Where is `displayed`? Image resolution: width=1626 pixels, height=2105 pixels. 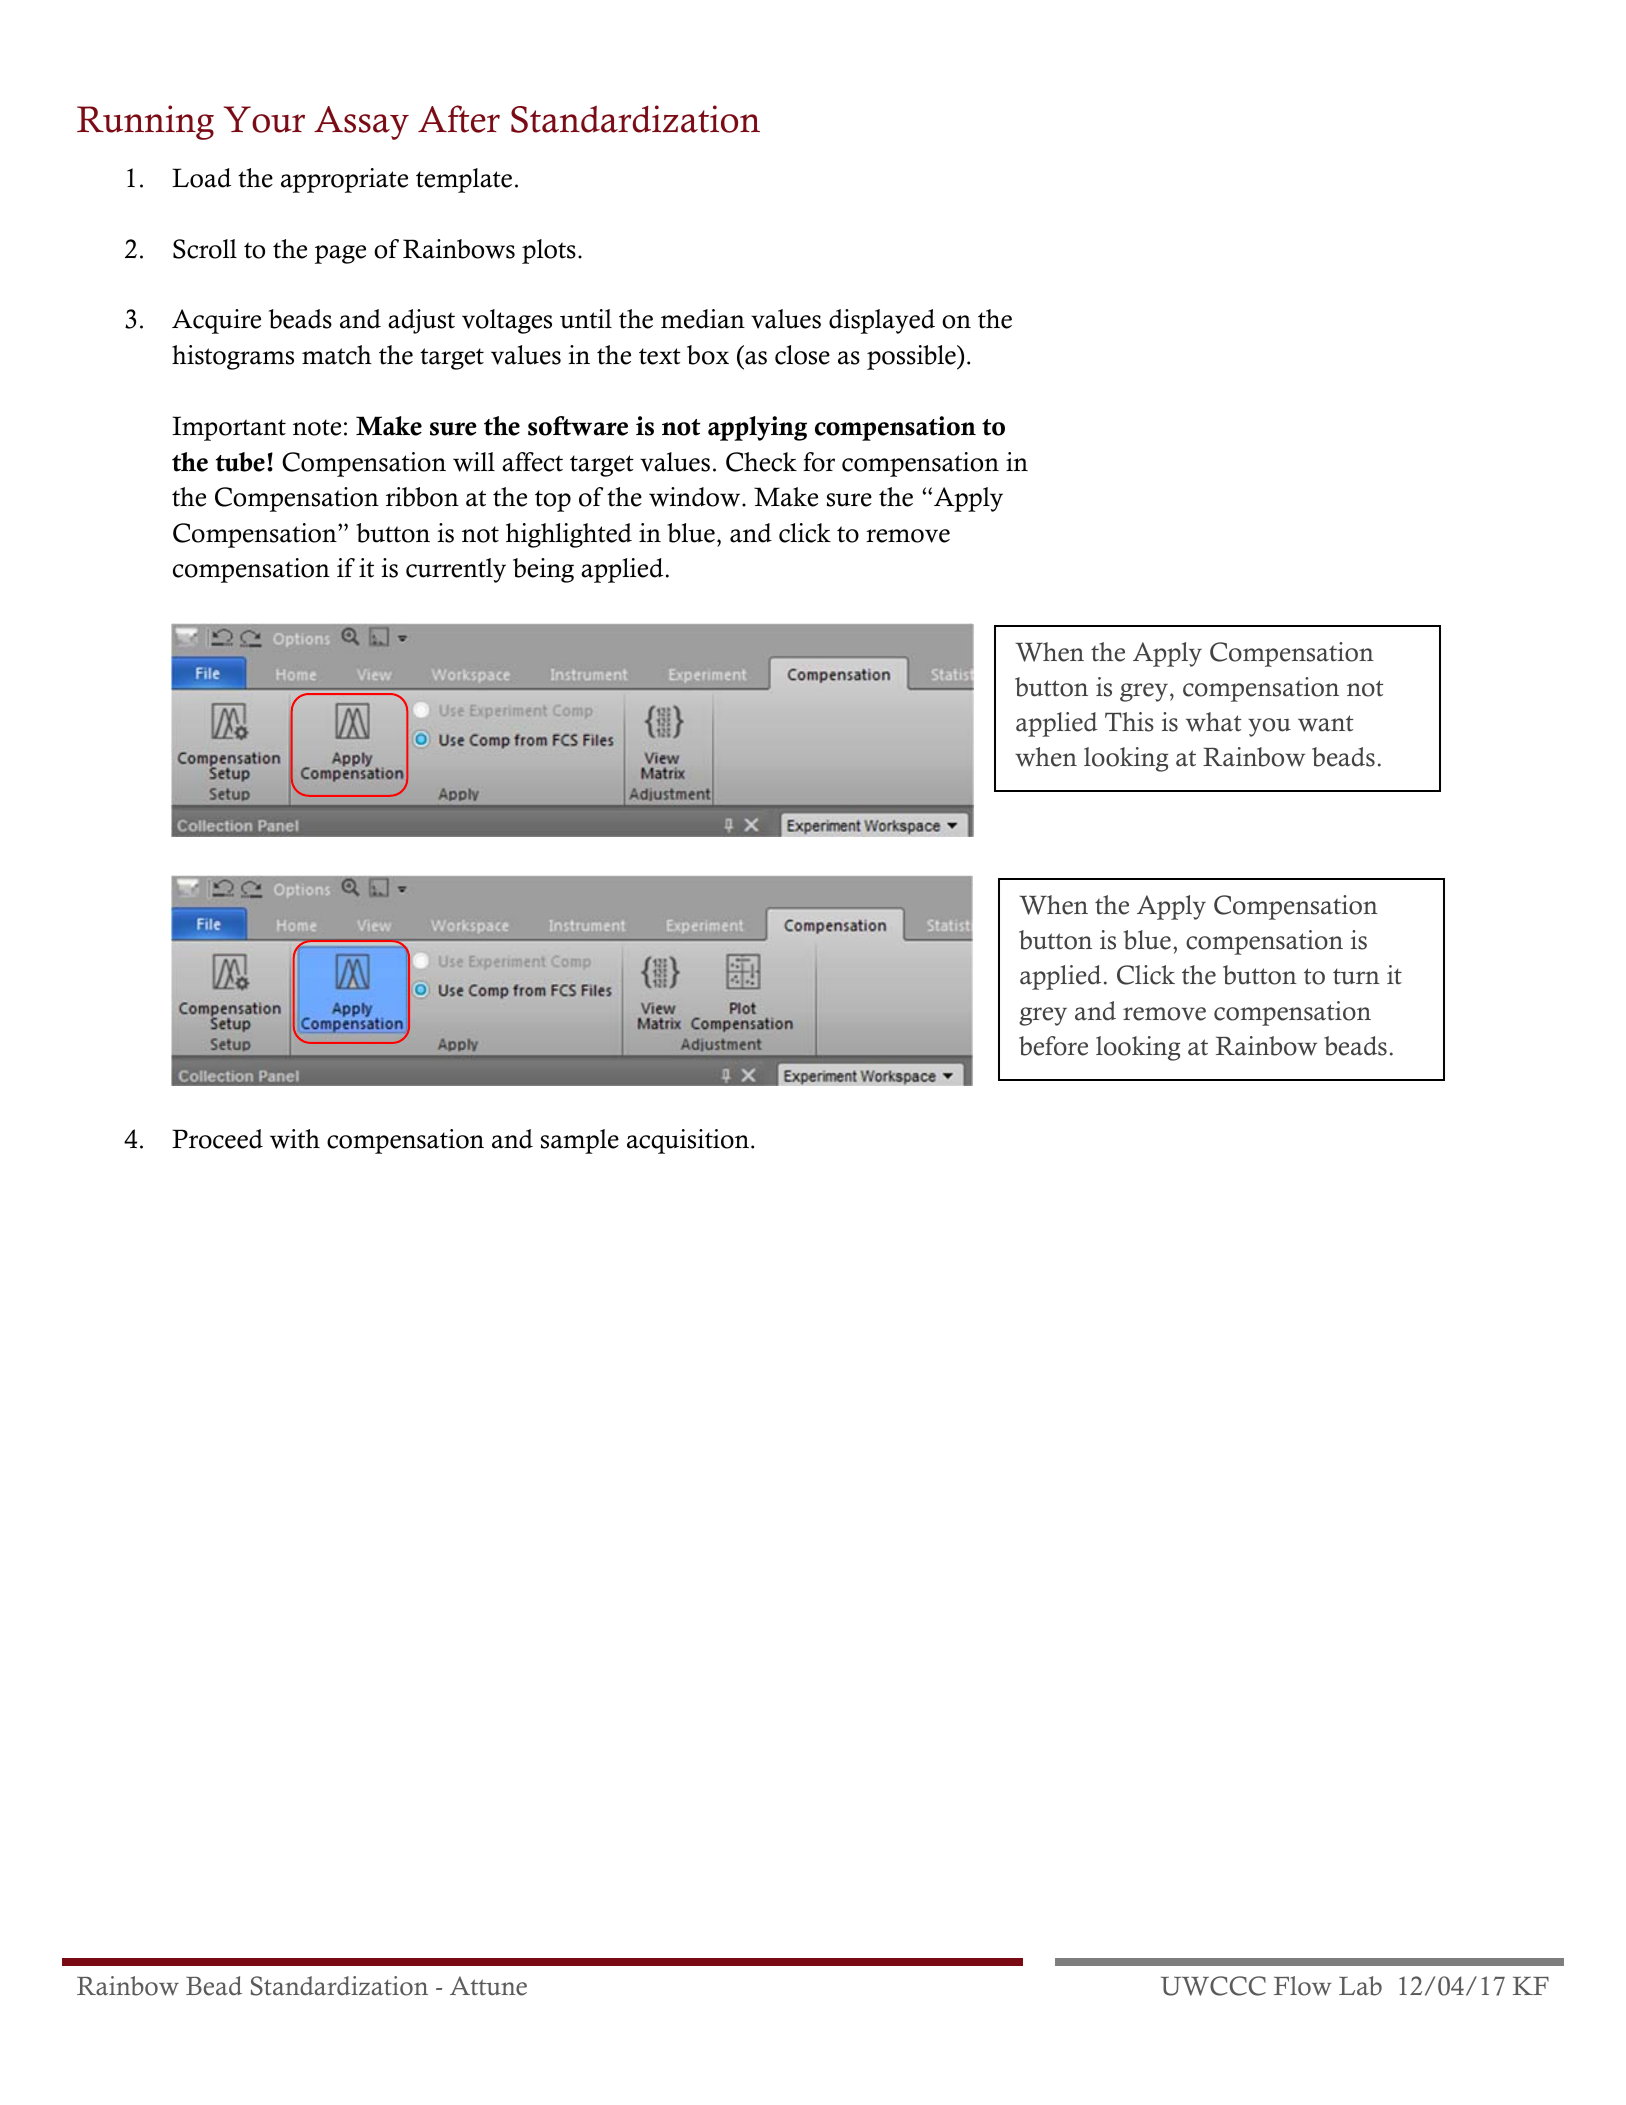
displayed is located at coordinates (882, 321).
